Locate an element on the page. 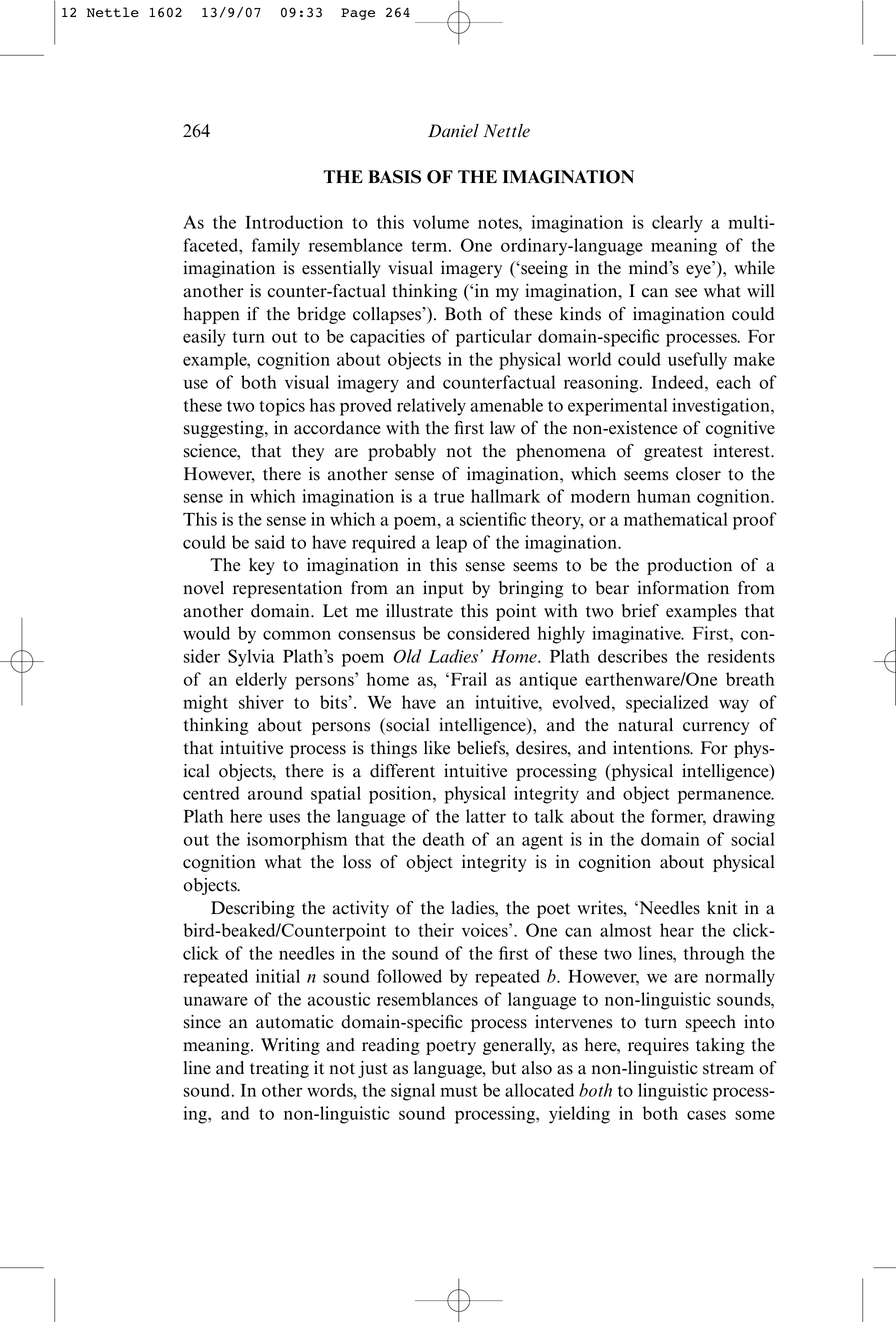 This page has width=896, height=1322. key is located at coordinates (262, 566).
